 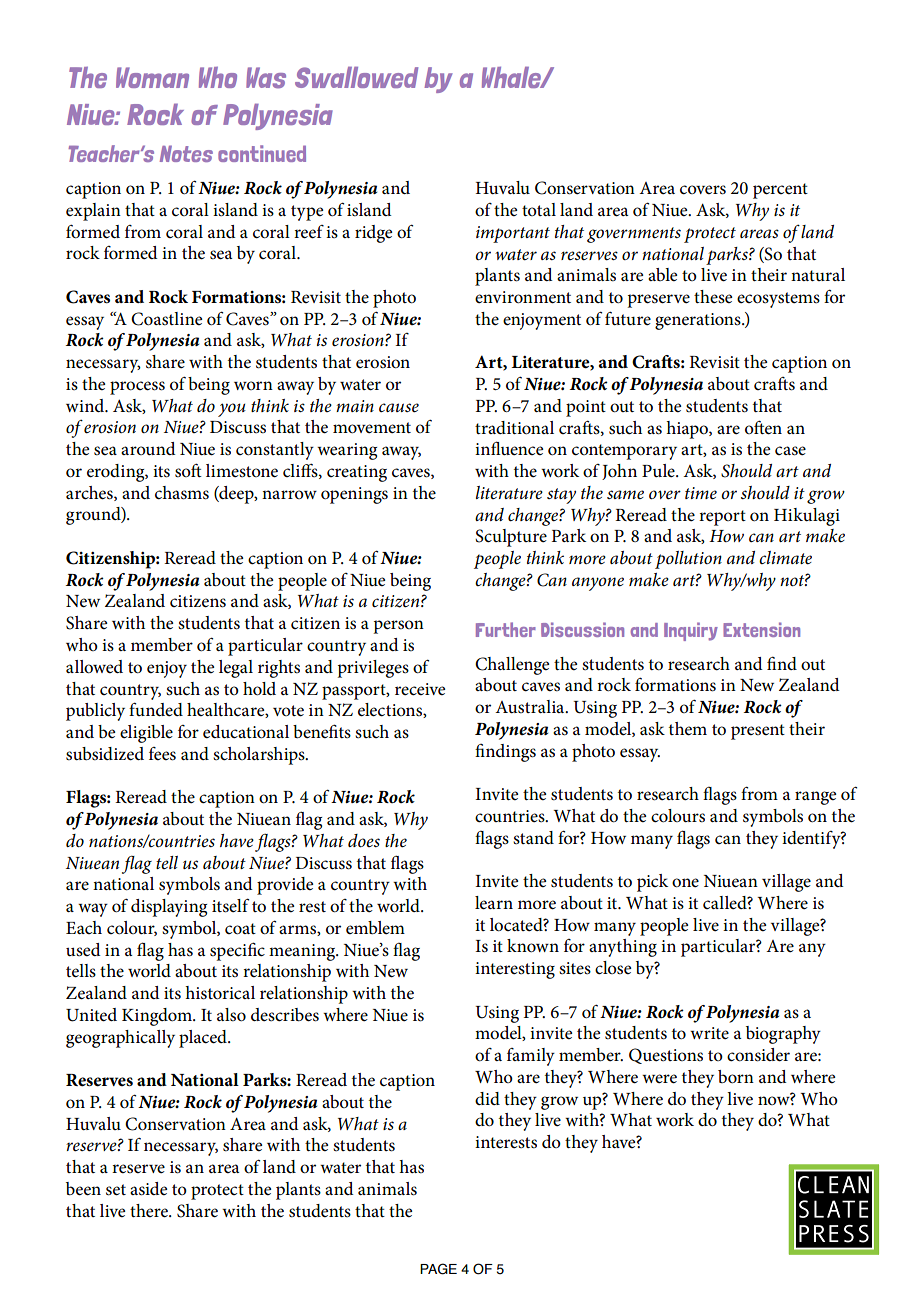 What do you see at coordinates (509, 448) in the screenshot?
I see `influence` at bounding box center [509, 448].
